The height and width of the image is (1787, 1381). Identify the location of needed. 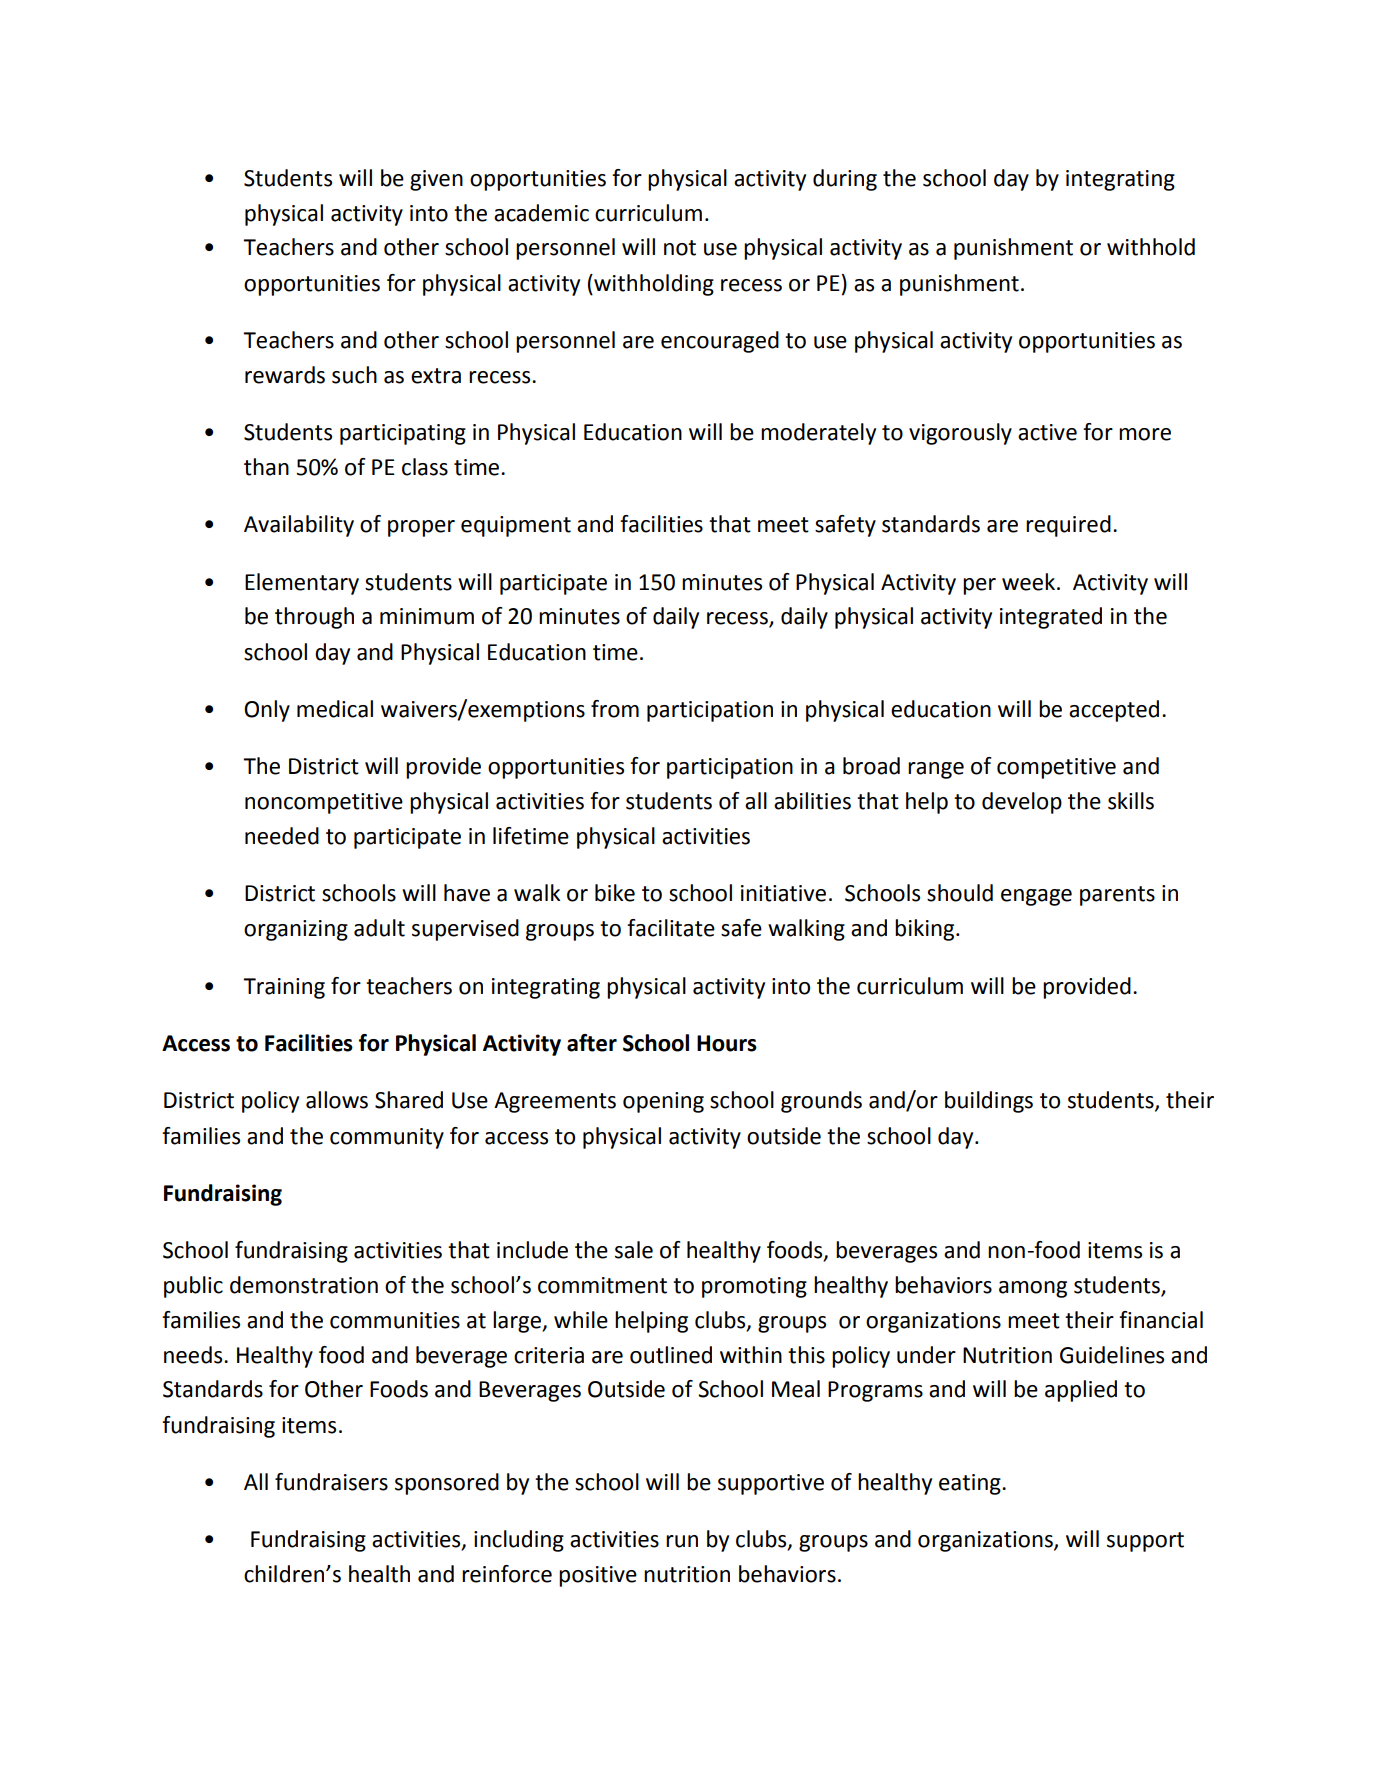
(282, 836).
